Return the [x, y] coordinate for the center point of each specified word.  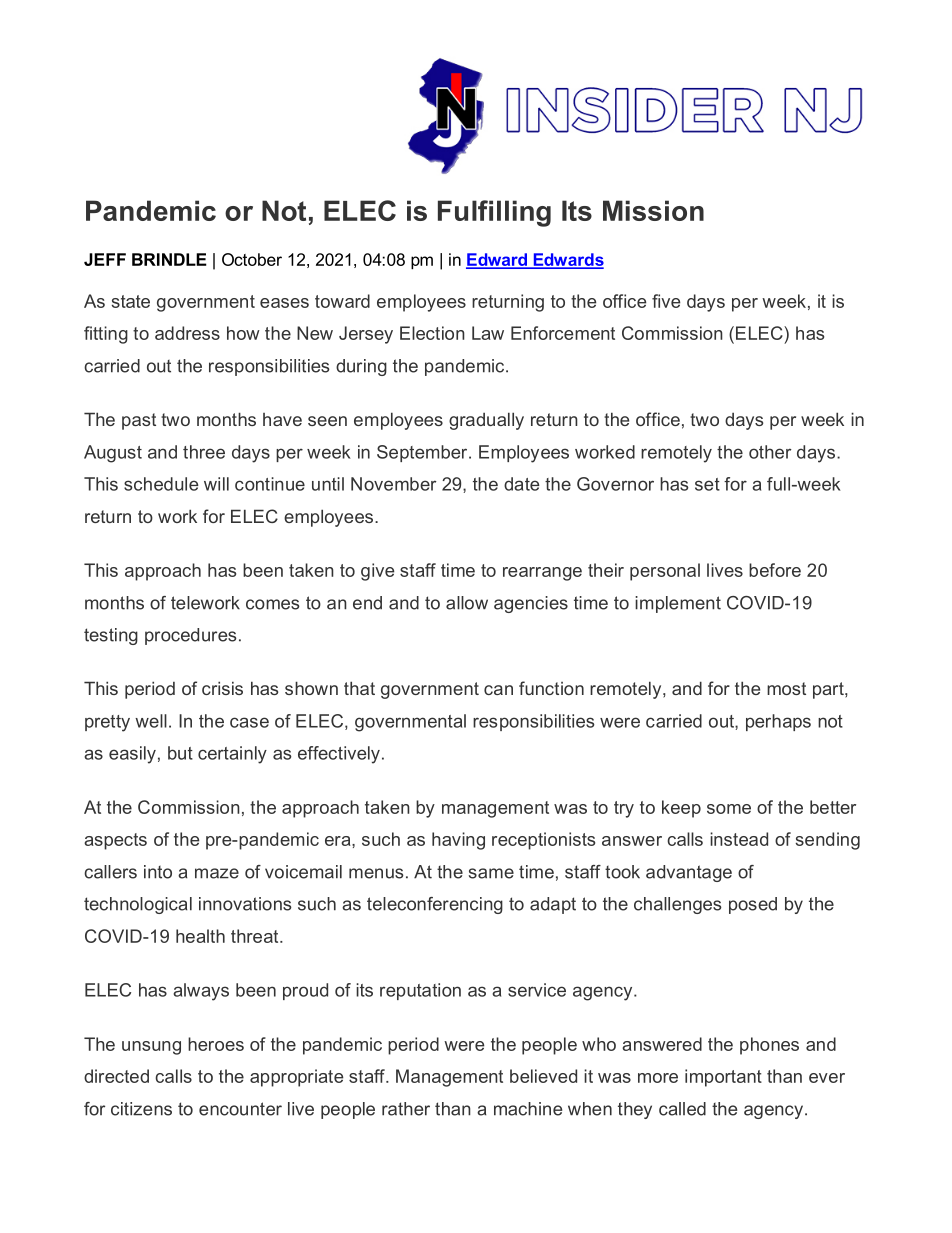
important [723, 1078]
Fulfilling [494, 213]
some [729, 809]
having [458, 841]
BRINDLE [169, 259]
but [180, 753]
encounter [240, 1109]
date [522, 484]
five [666, 301]
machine [528, 1109]
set [707, 484]
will [216, 484]
